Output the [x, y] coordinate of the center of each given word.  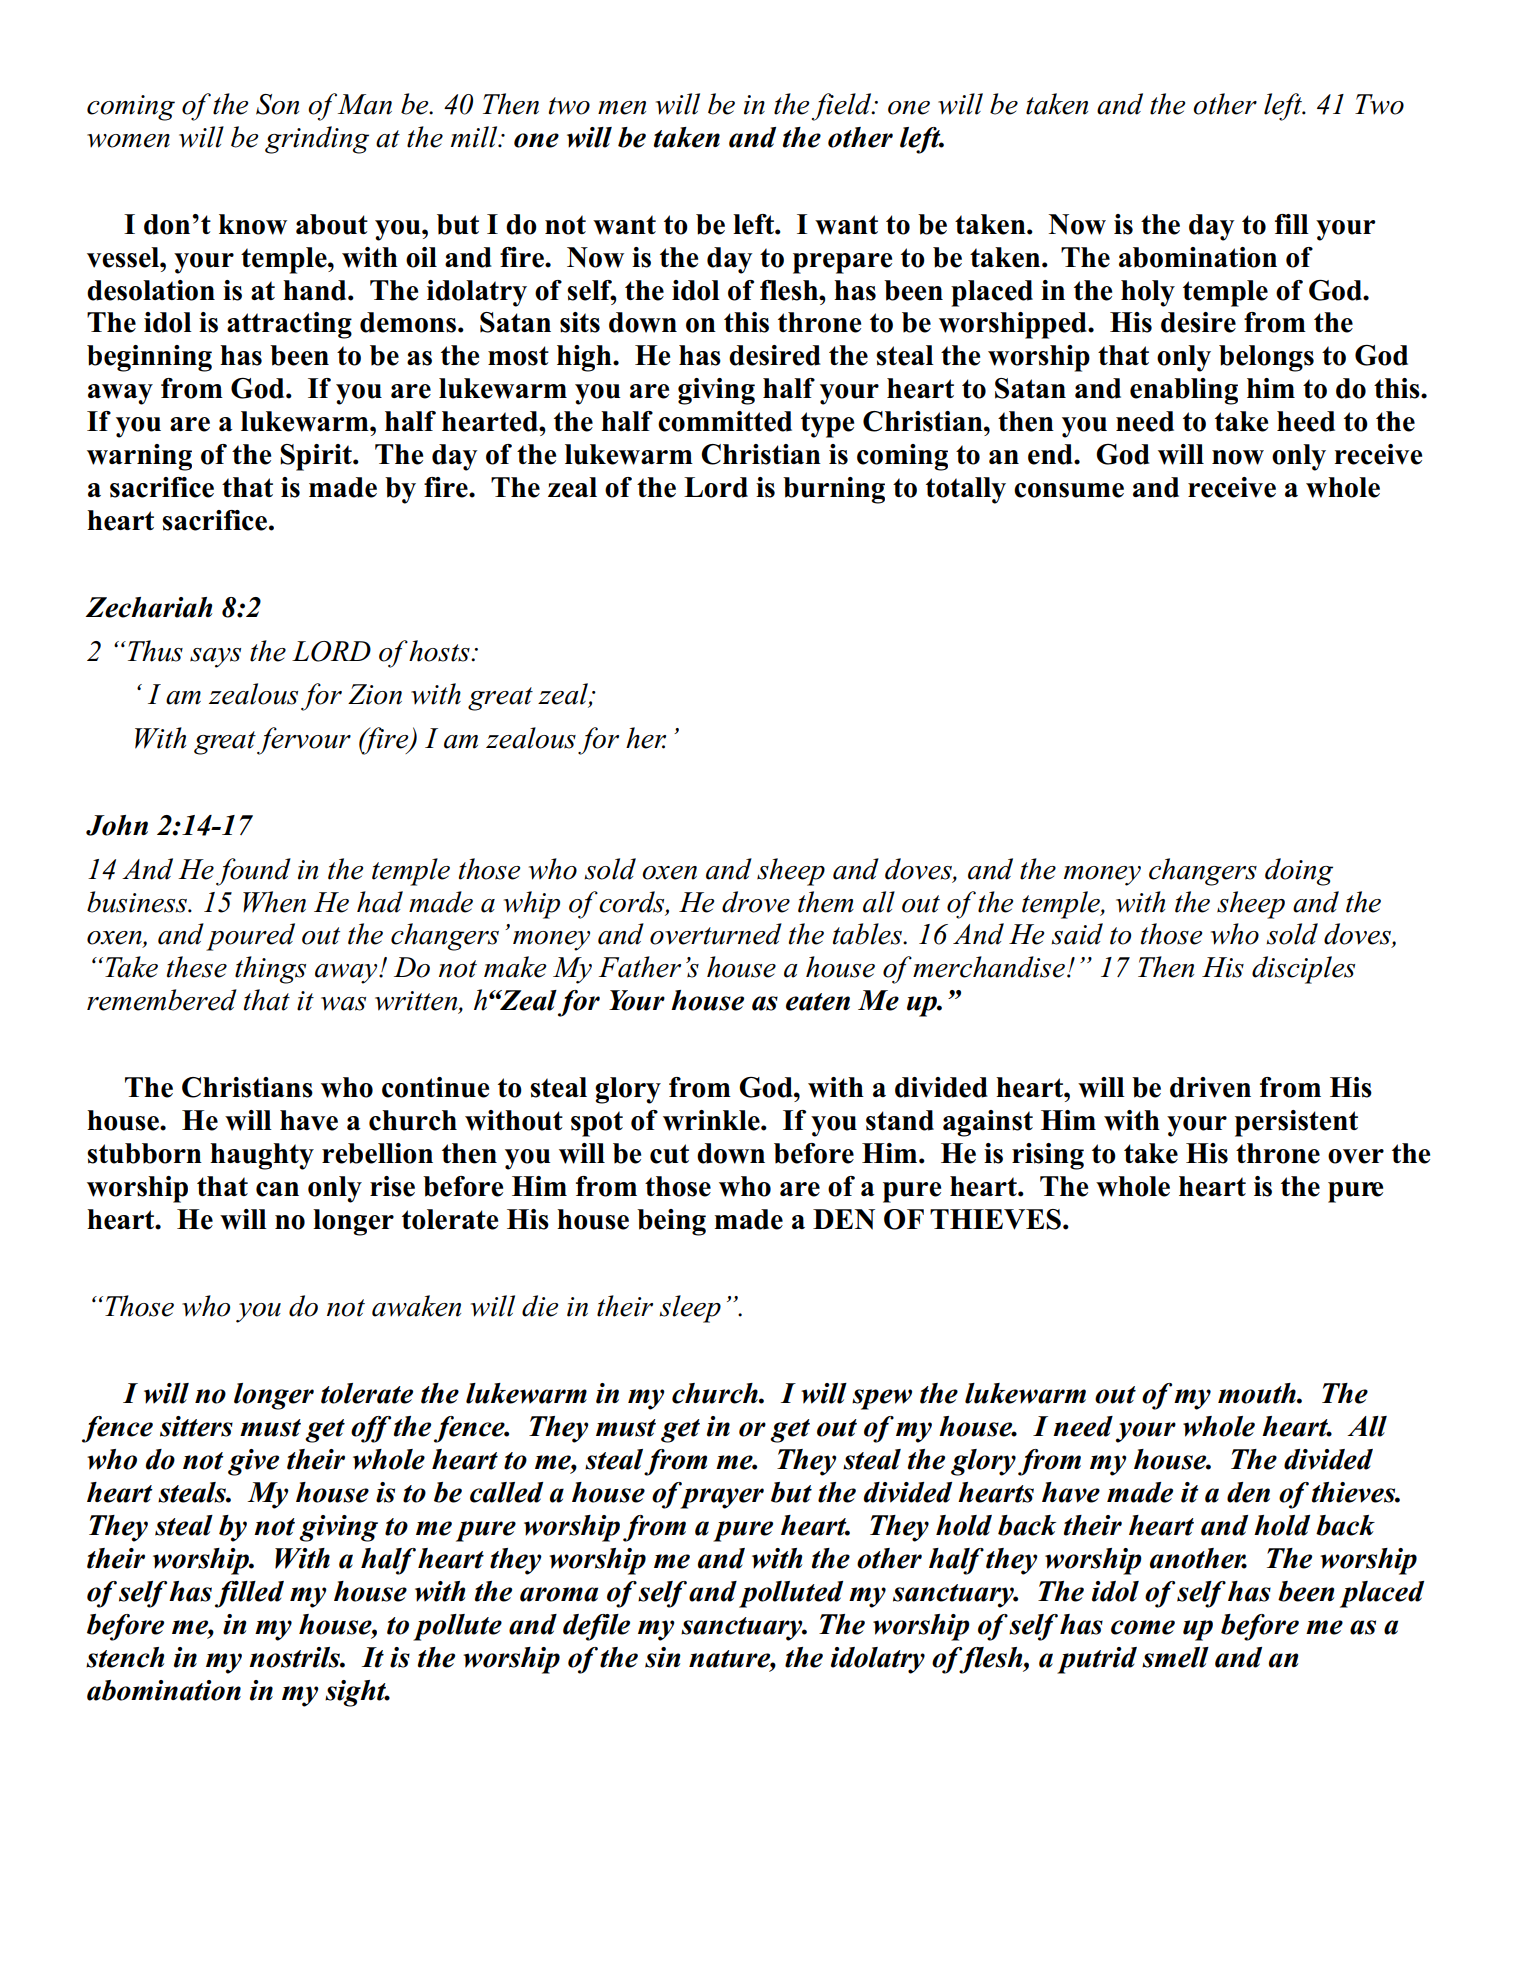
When [274, 902]
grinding [317, 140]
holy [1148, 293]
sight [357, 1693]
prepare [842, 263]
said [1077, 934]
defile [596, 1627]
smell [1175, 1657]
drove [756, 902]
